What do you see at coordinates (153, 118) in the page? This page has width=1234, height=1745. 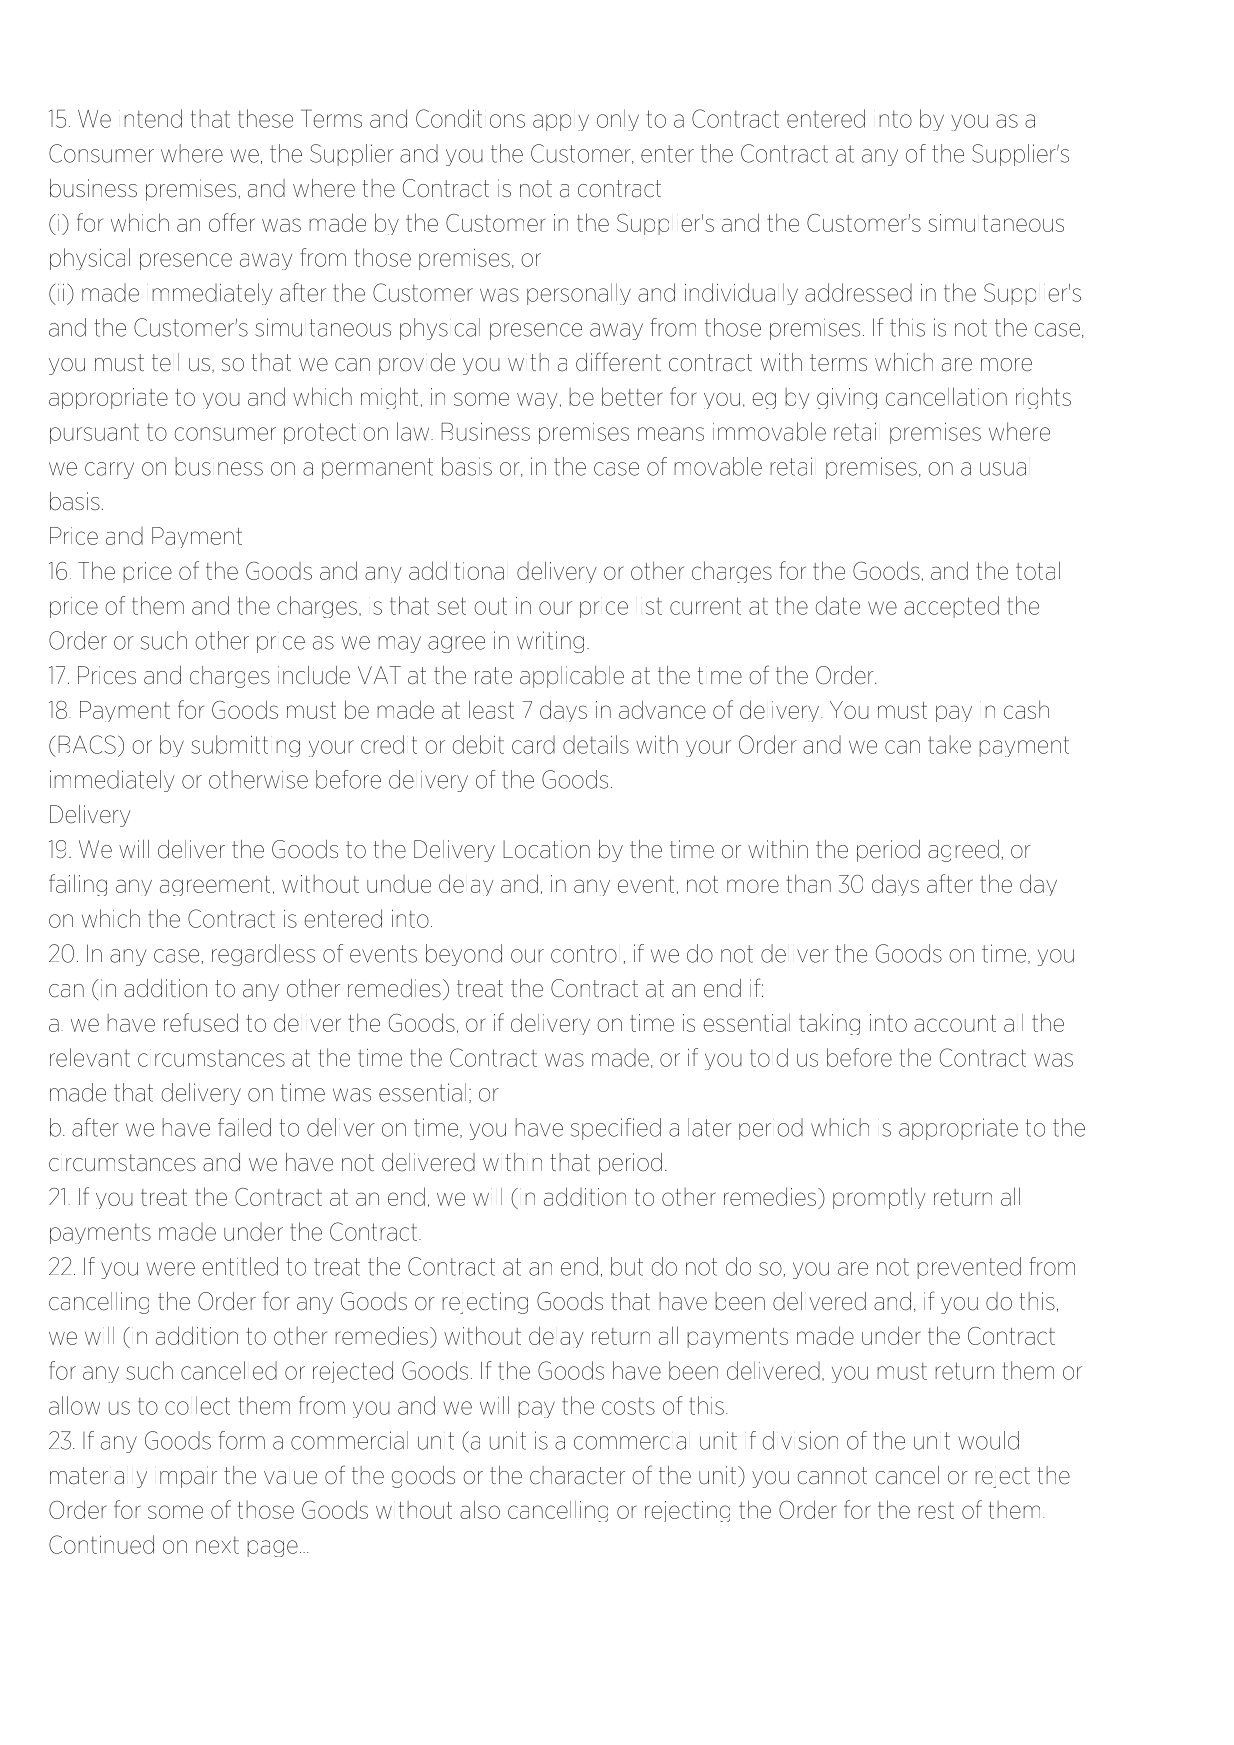 I see `intend` at bounding box center [153, 118].
